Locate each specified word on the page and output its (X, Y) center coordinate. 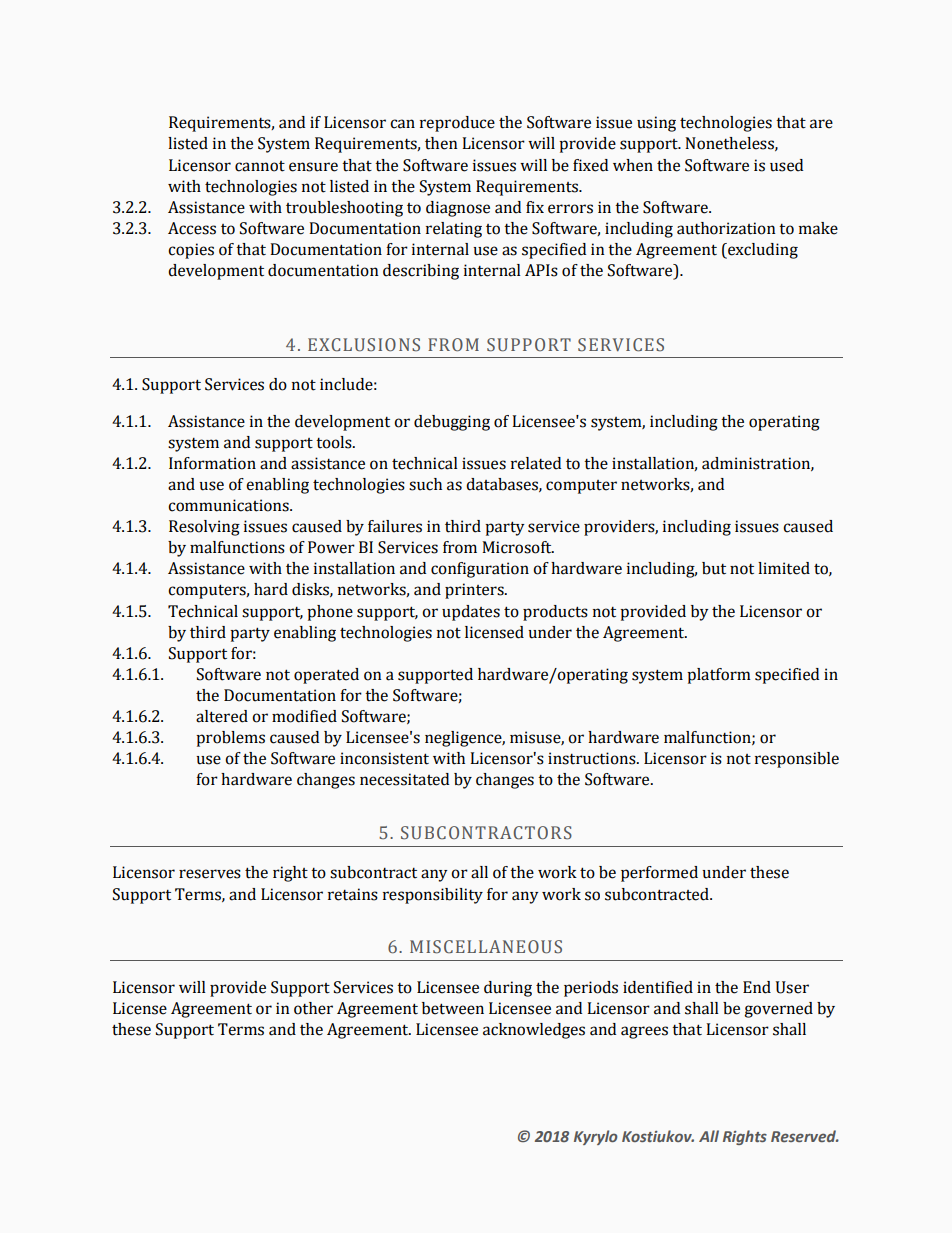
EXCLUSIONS (364, 345)
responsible (797, 760)
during (508, 989)
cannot (260, 166)
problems (230, 739)
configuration (480, 570)
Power (331, 547)
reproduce (457, 124)
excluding (762, 251)
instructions (593, 758)
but (714, 568)
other (313, 1008)
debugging (452, 423)
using (656, 124)
